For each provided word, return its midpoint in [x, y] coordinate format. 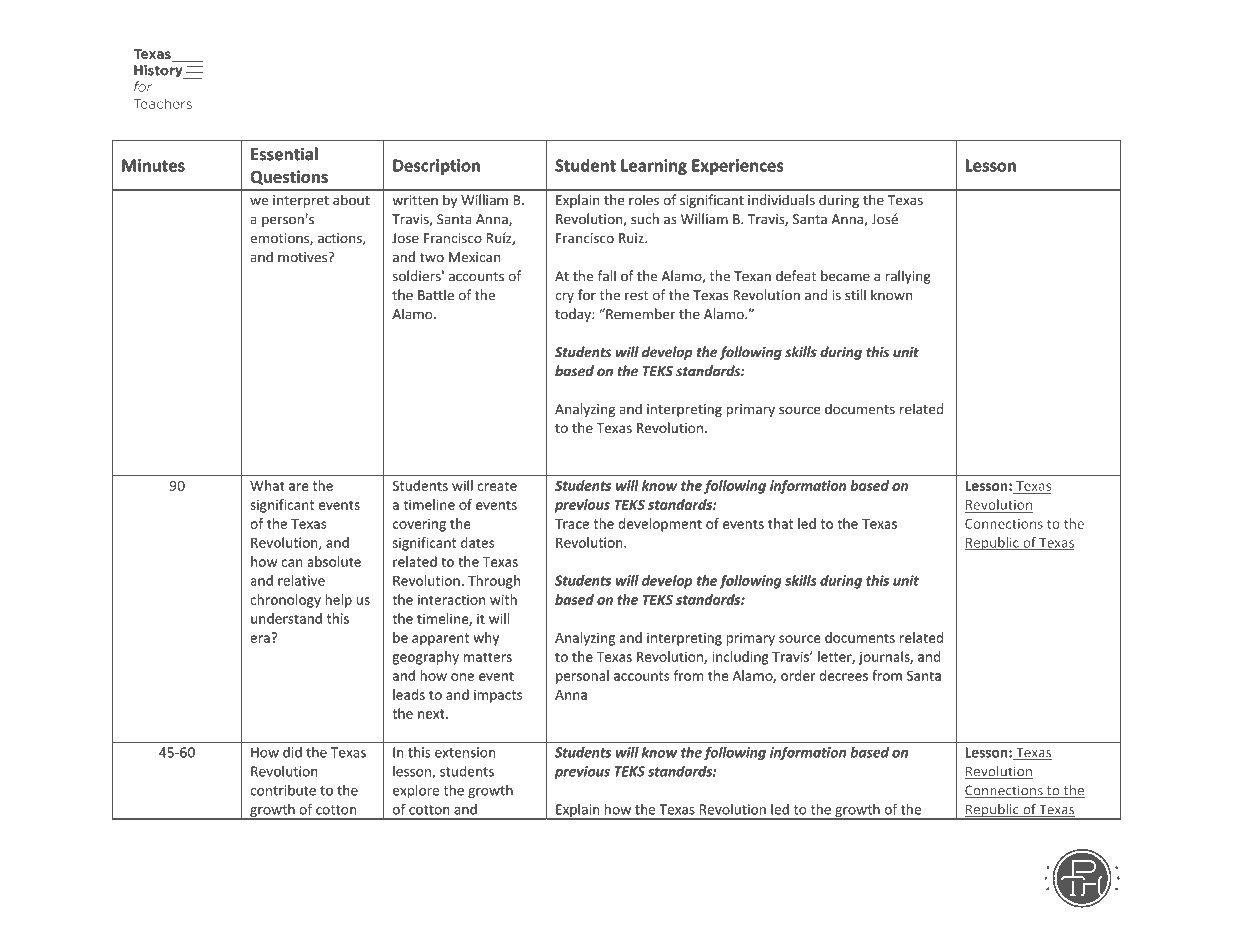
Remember [639, 314]
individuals [781, 200]
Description [436, 167]
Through [494, 582]
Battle [436, 295]
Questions [289, 177]
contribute [283, 790]
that [780, 523]
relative [301, 580]
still [855, 295]
